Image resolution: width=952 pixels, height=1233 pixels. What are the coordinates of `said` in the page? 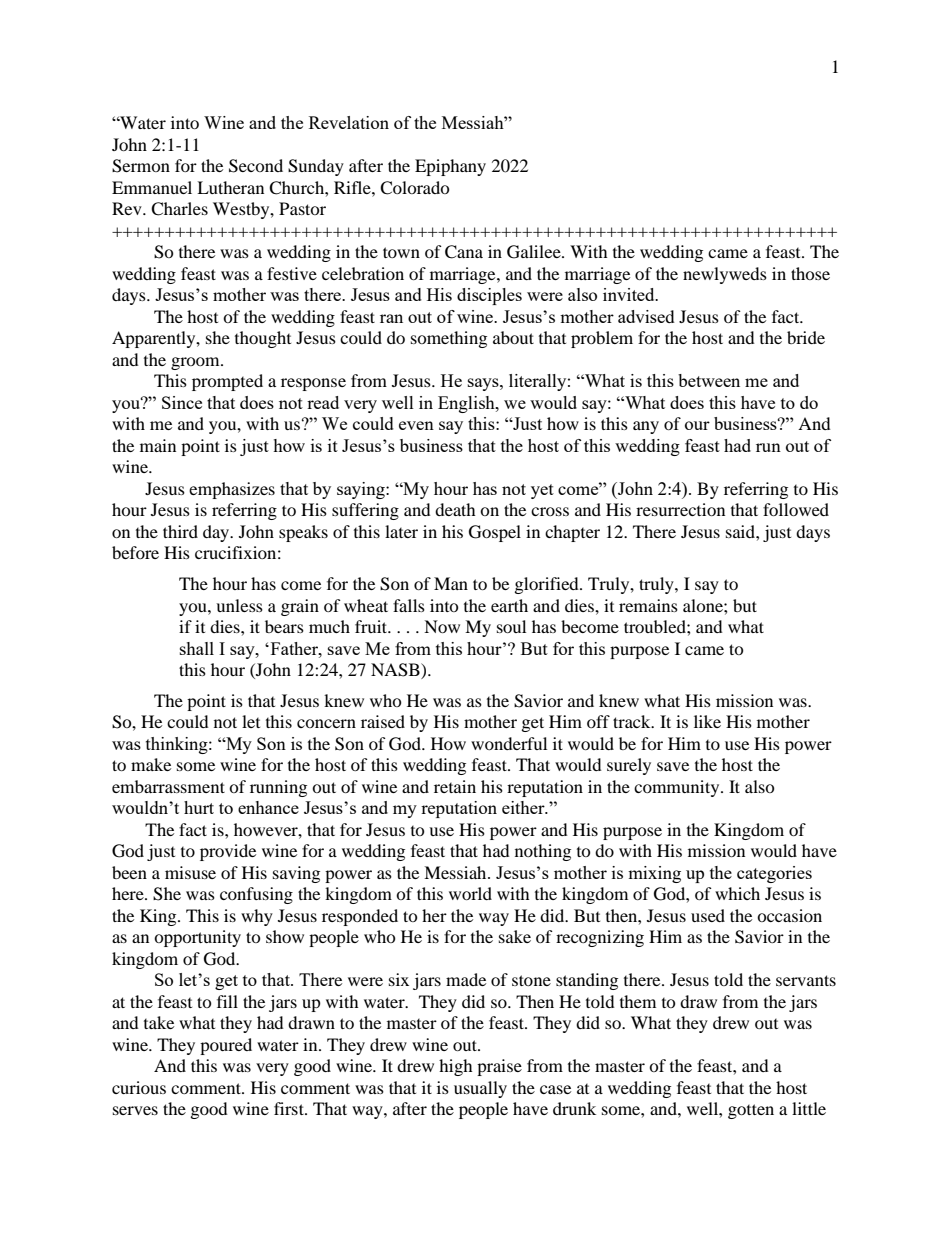 It's located at (741, 531).
